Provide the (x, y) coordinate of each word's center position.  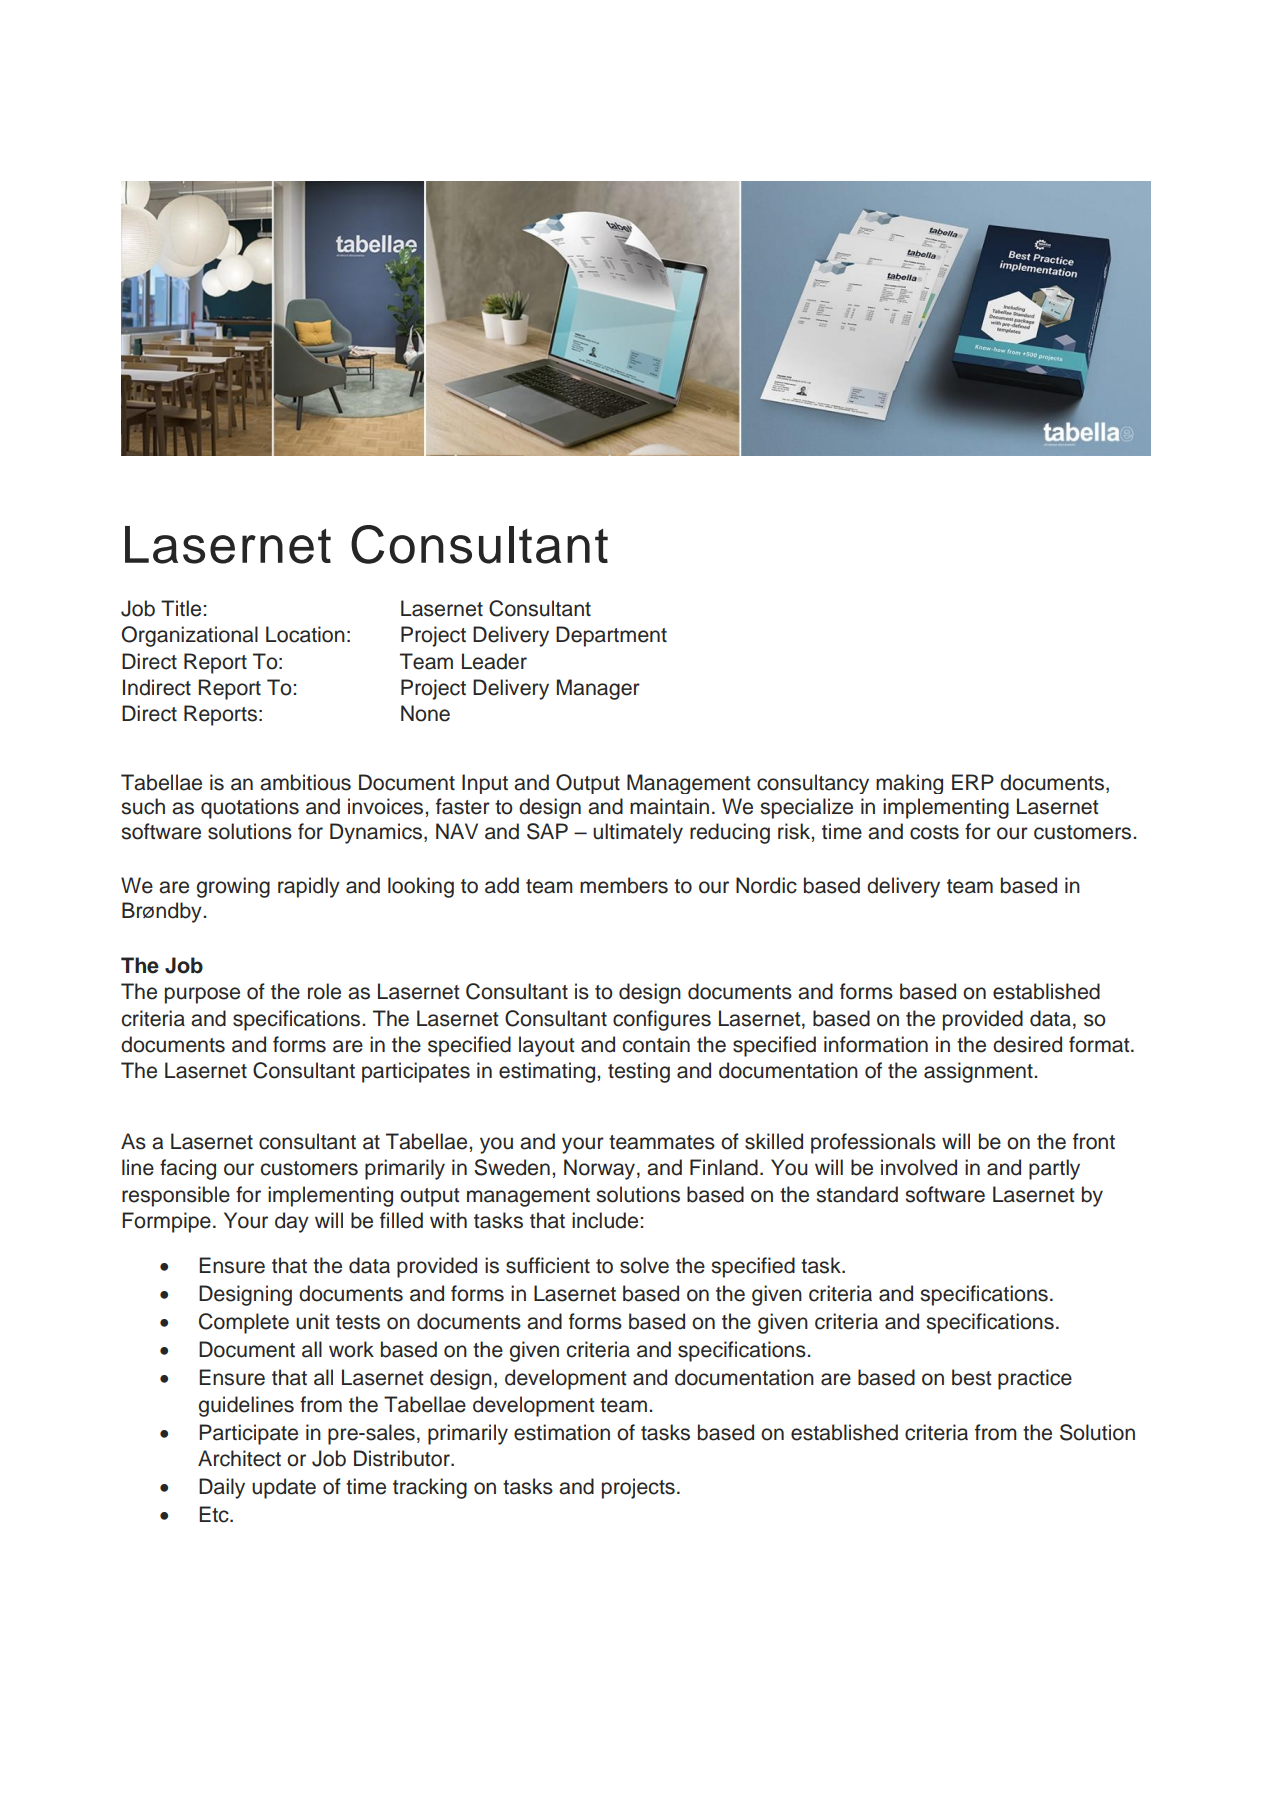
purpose (202, 995)
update (284, 1488)
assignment (979, 1072)
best (972, 1377)
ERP (973, 782)
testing (639, 1072)
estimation (562, 1432)
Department (611, 636)
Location (305, 634)
